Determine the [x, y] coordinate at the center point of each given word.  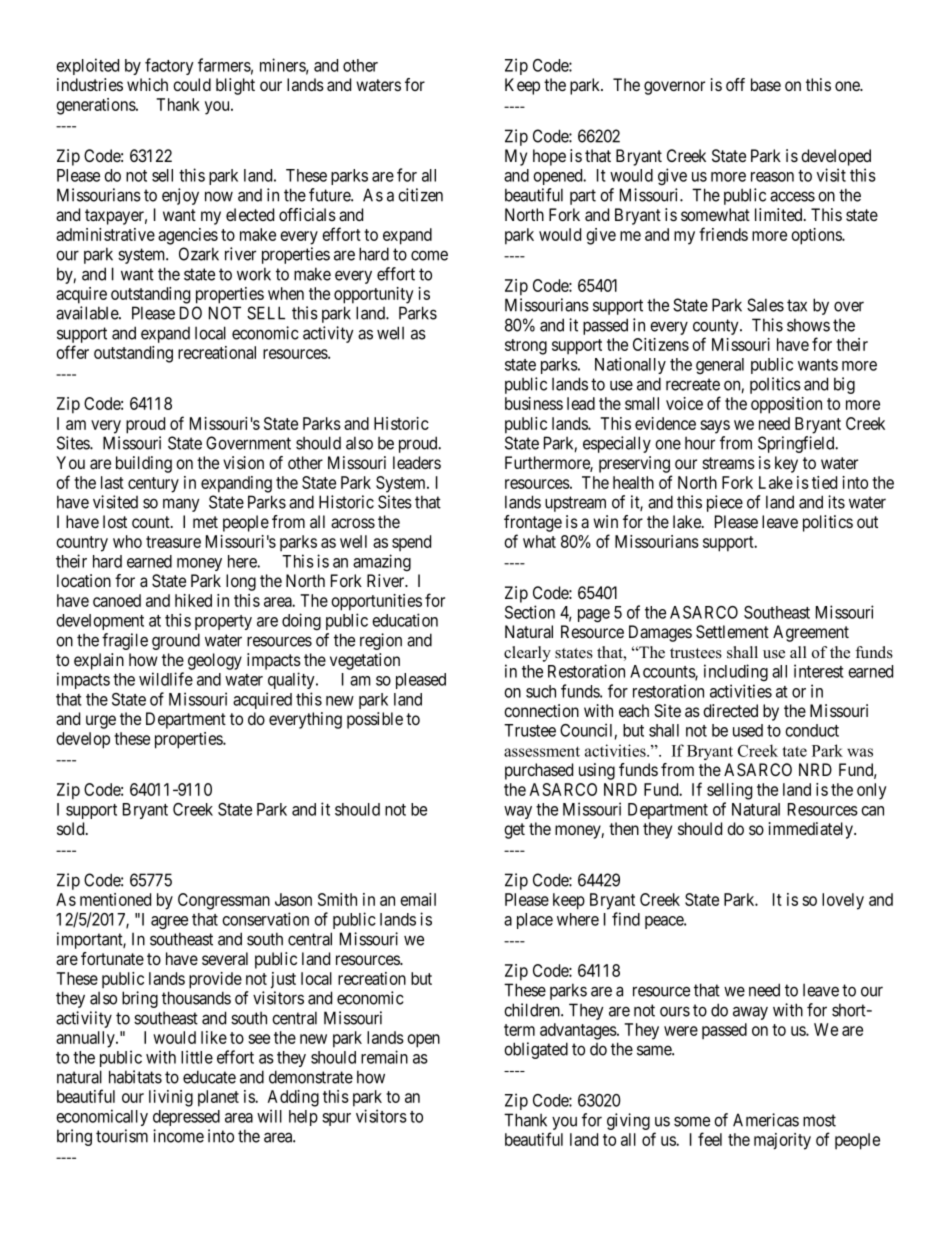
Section [530, 612]
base [766, 85]
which [147, 84]
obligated [536, 1050]
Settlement [732, 632]
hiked [193, 600]
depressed [186, 1118]
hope [549, 157]
